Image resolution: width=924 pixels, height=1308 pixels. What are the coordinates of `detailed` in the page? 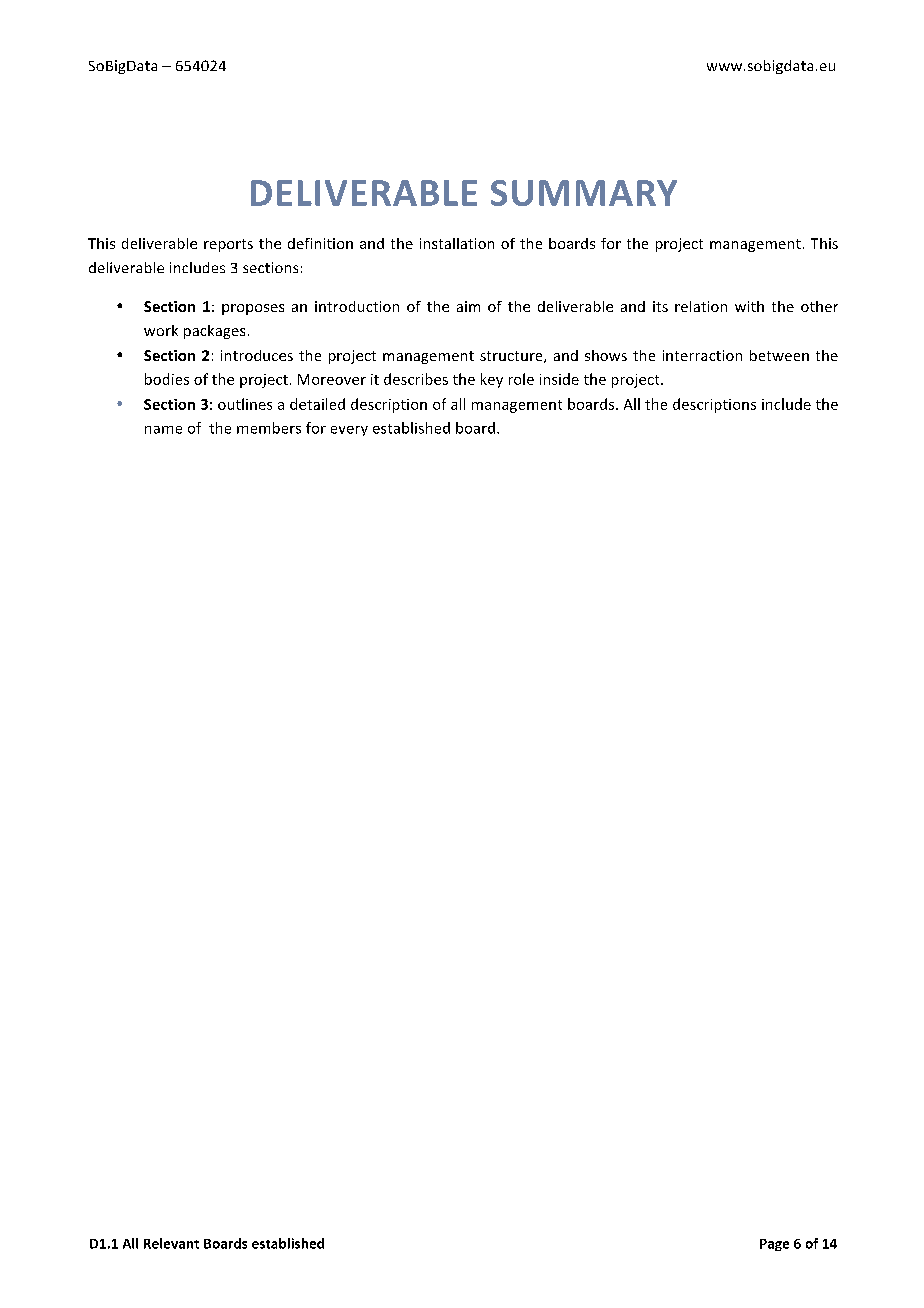 It's located at (317, 404).
